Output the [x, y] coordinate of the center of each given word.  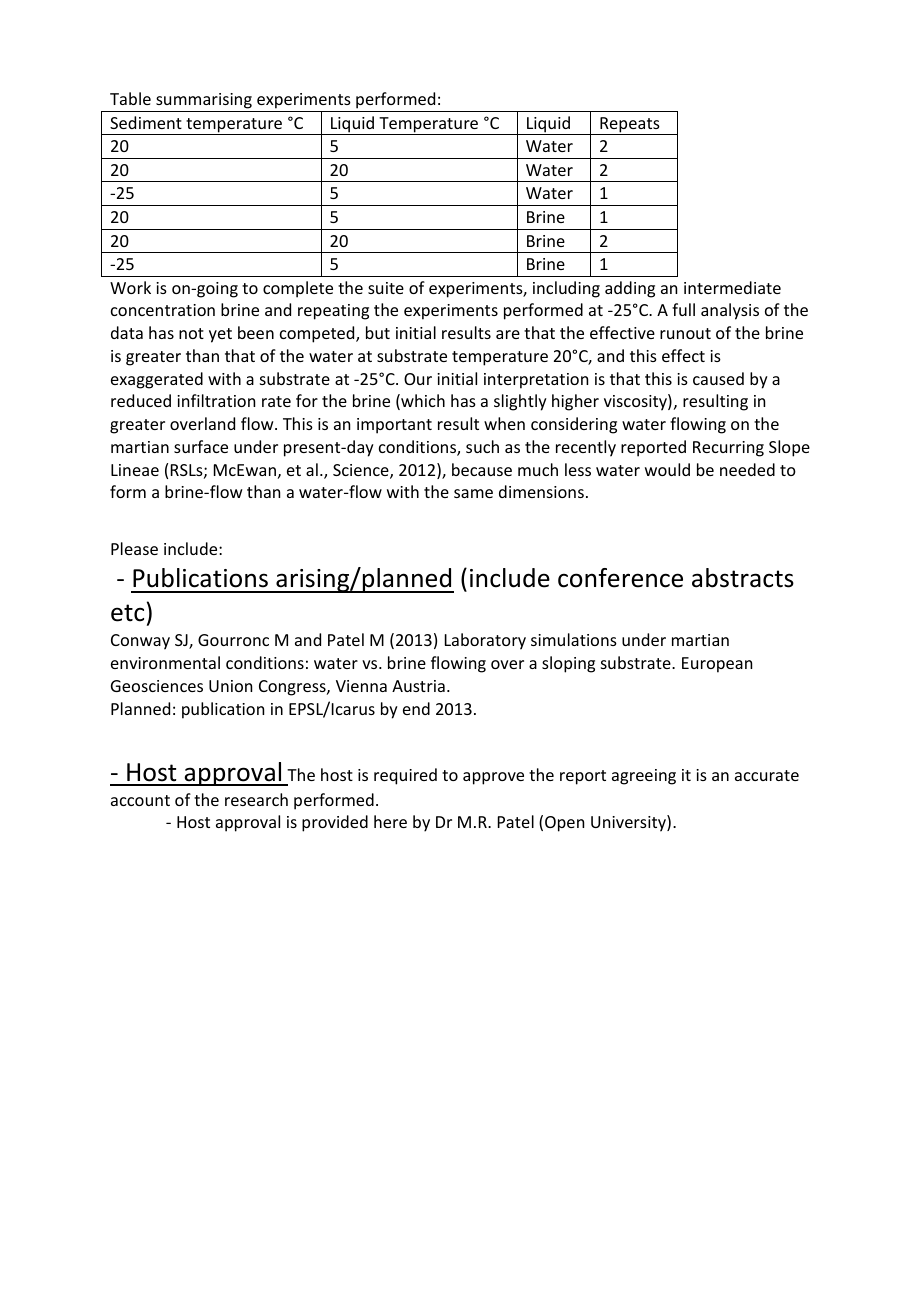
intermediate [732, 287]
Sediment [146, 122]
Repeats [630, 126]
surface [201, 446]
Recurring [728, 449]
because [482, 469]
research [256, 799]
